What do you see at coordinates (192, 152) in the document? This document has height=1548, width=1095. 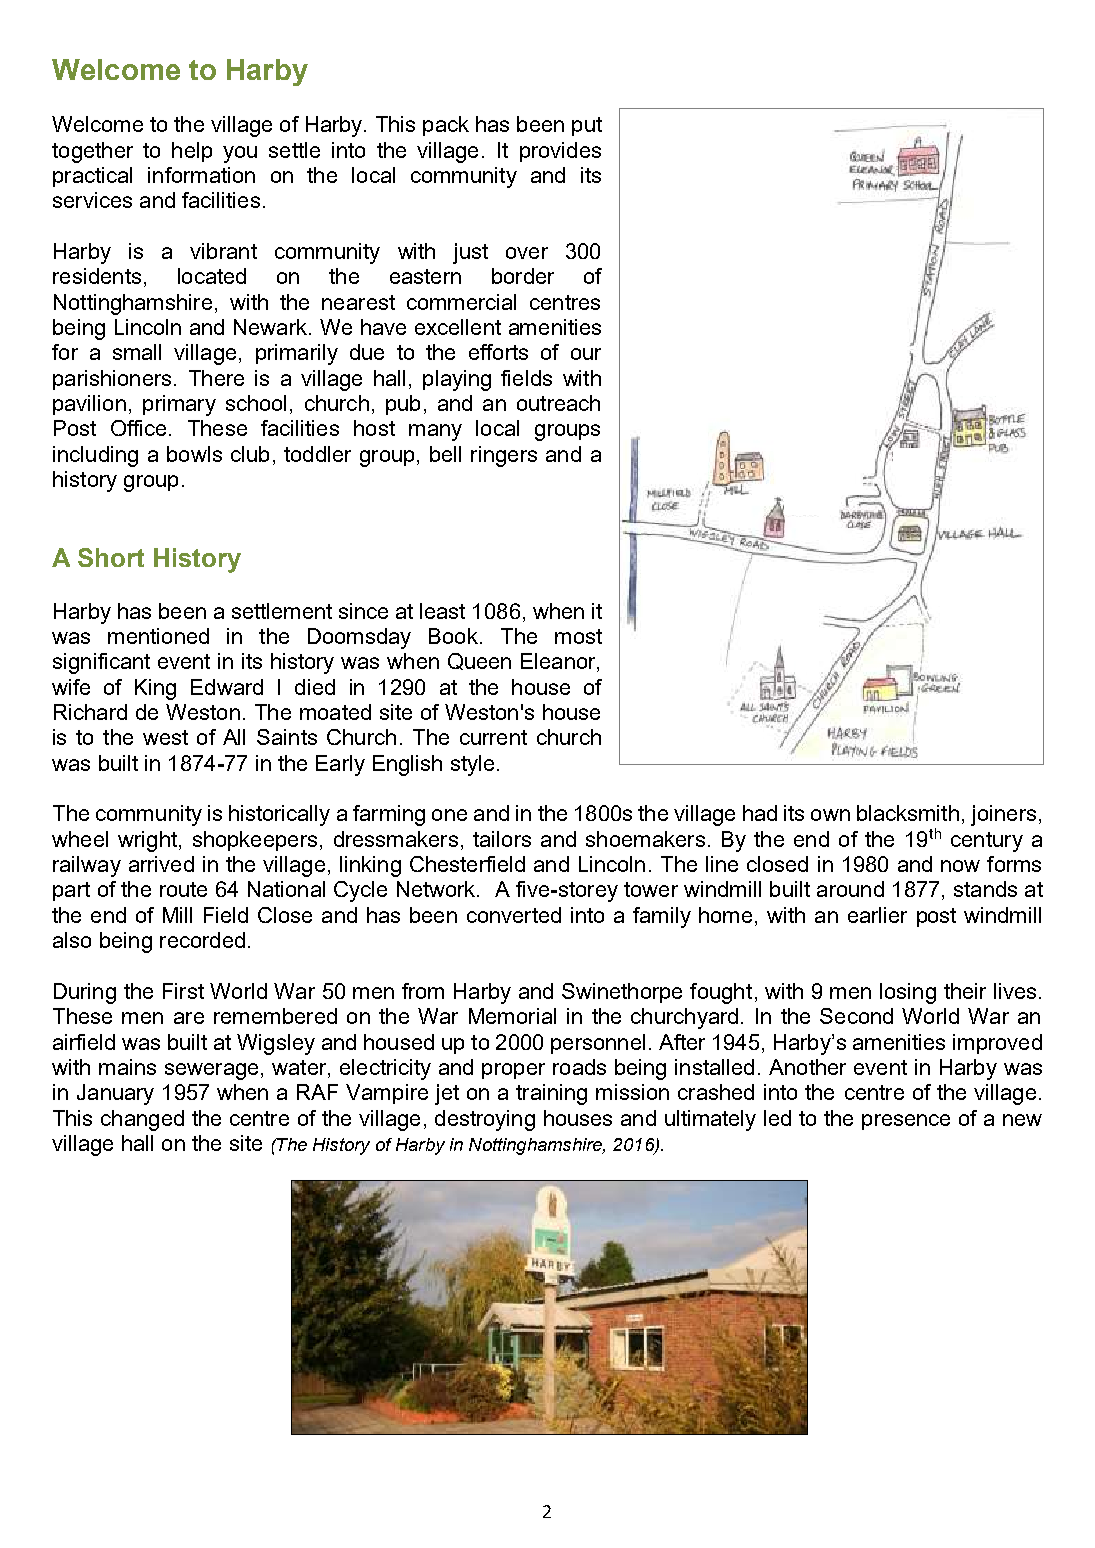 I see `help` at bounding box center [192, 152].
